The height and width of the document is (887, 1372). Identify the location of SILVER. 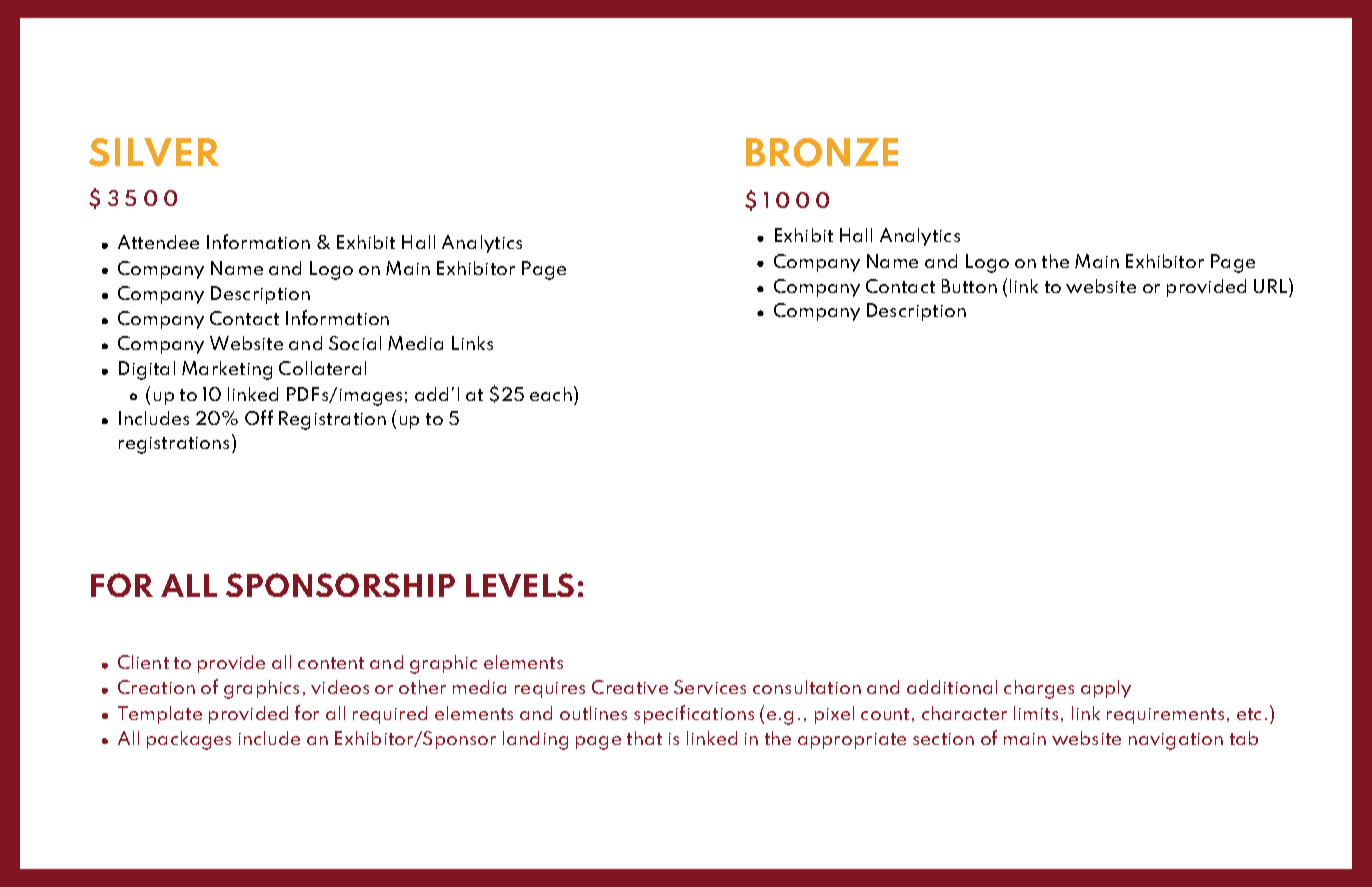
(154, 152).
